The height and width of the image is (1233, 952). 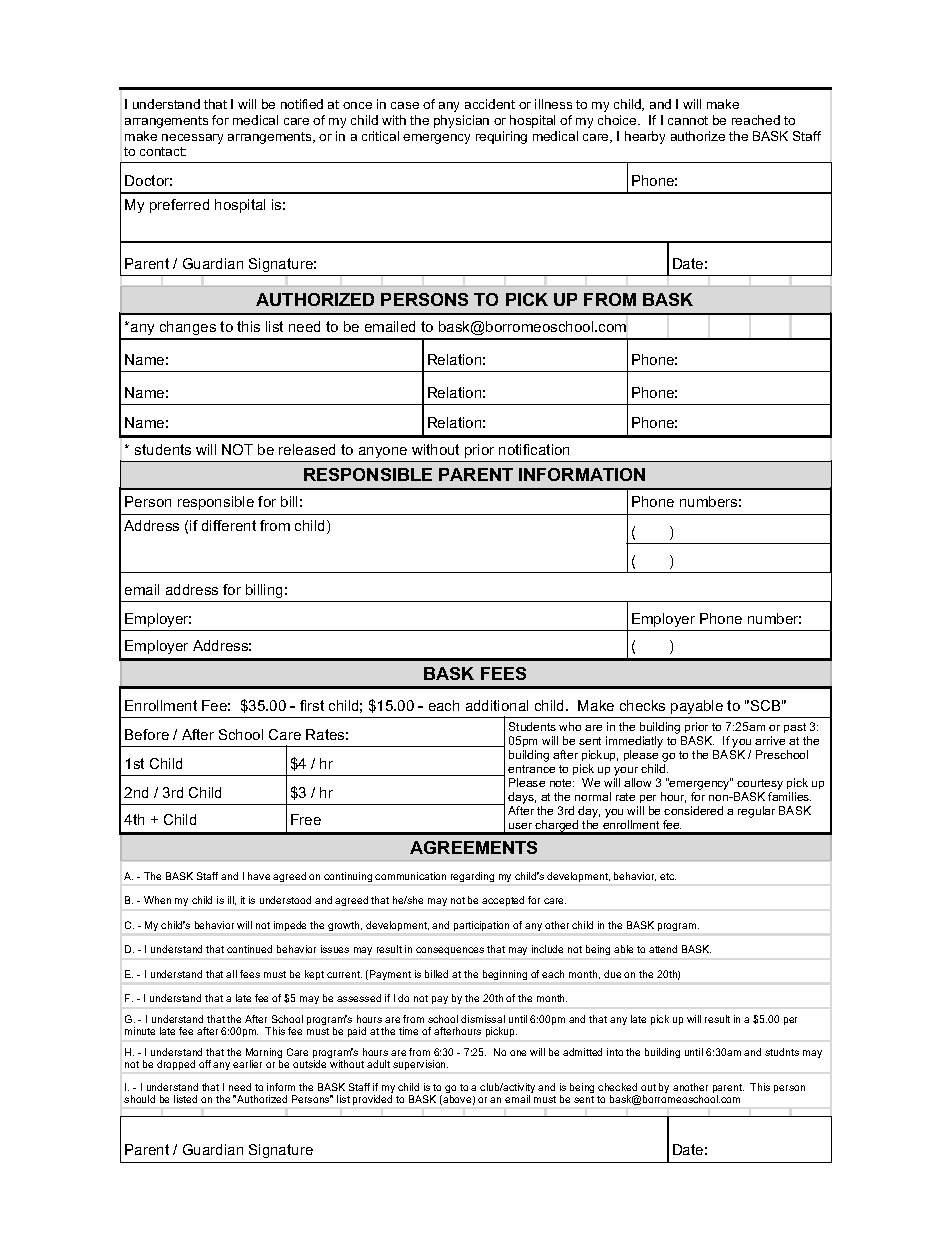 I want to click on cannot, so click(x=688, y=120).
